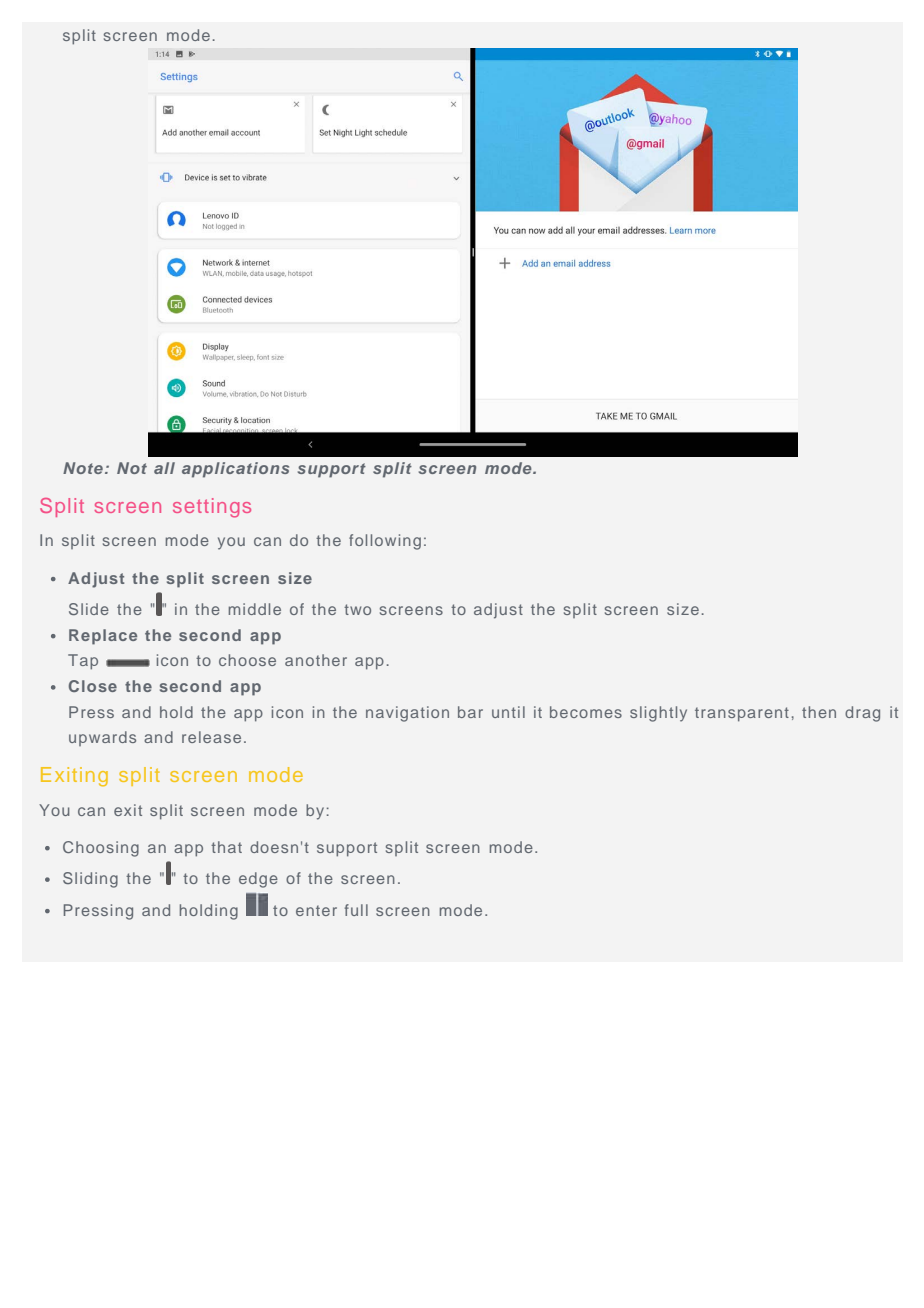 The height and width of the page is (1308, 924). I want to click on applications, so click(235, 470).
